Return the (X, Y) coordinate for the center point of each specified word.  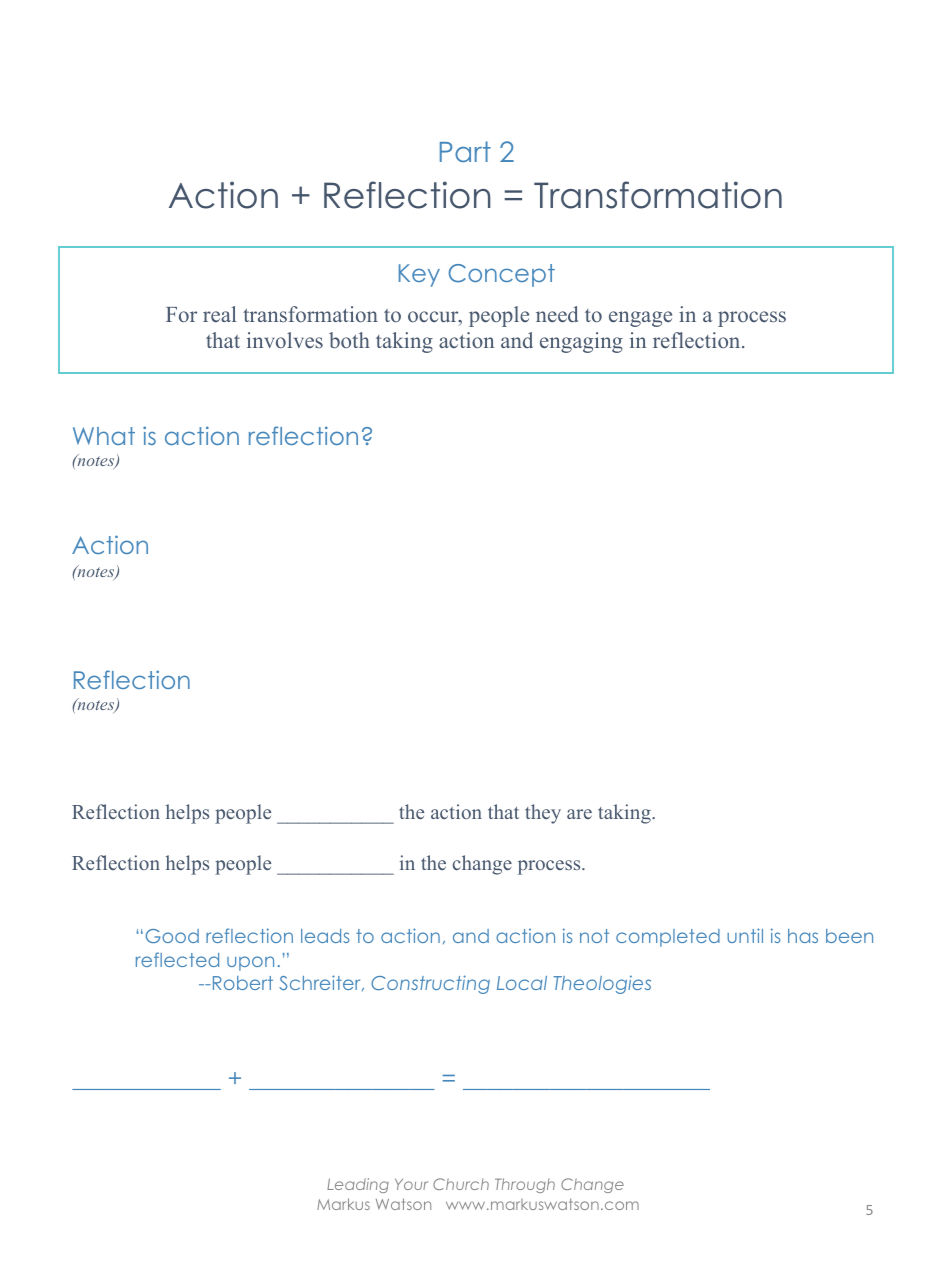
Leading (358, 1185)
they (543, 814)
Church (461, 1184)
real (219, 314)
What (104, 436)
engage (640, 319)
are (579, 814)
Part (465, 151)
